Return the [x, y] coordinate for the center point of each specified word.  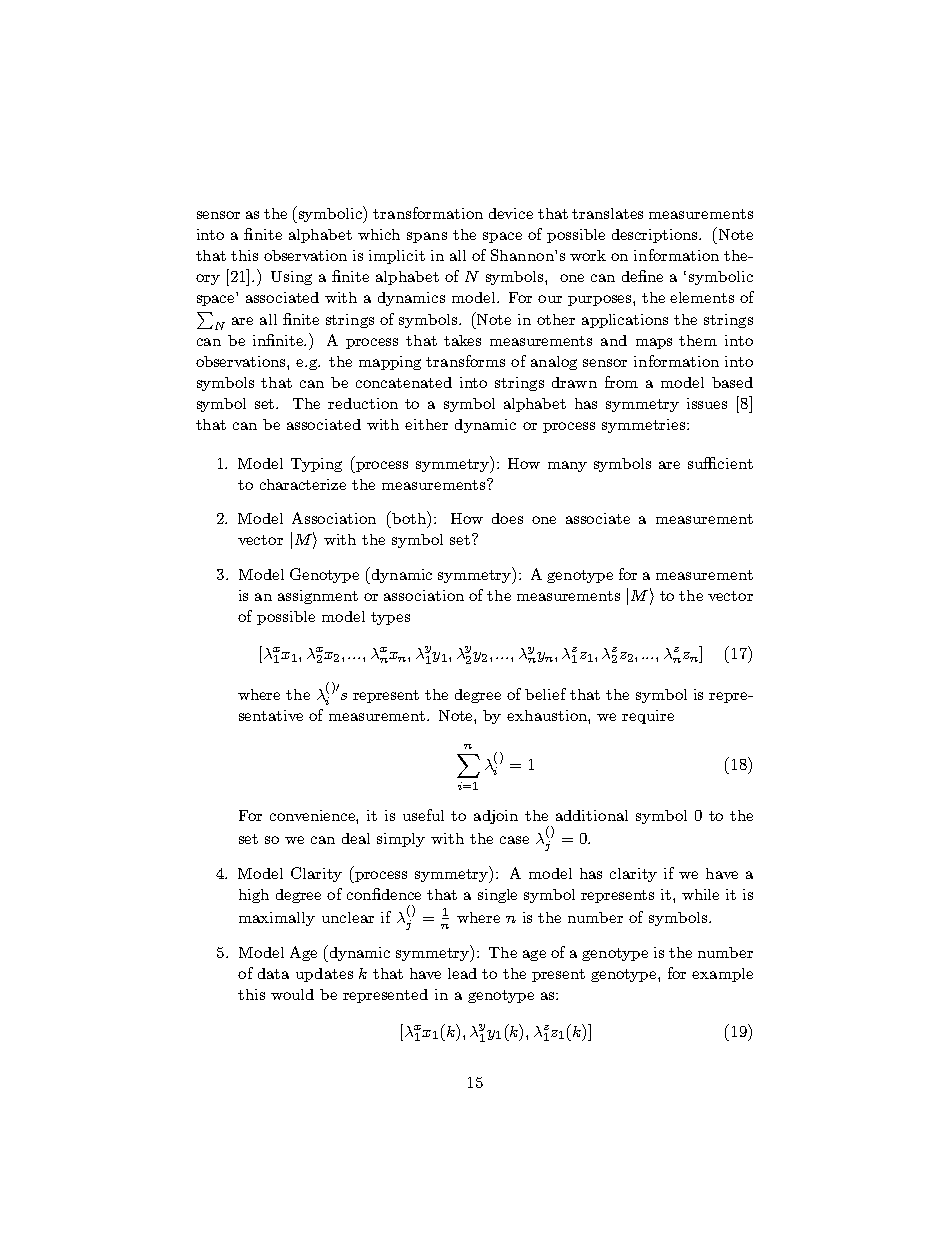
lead [462, 973]
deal [356, 838]
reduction [363, 403]
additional [592, 815]
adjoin [496, 817]
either [426, 424]
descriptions [656, 236]
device [511, 213]
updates [324, 975]
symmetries [645, 426]
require [648, 717]
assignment [318, 597]
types [390, 618]
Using [291, 278]
